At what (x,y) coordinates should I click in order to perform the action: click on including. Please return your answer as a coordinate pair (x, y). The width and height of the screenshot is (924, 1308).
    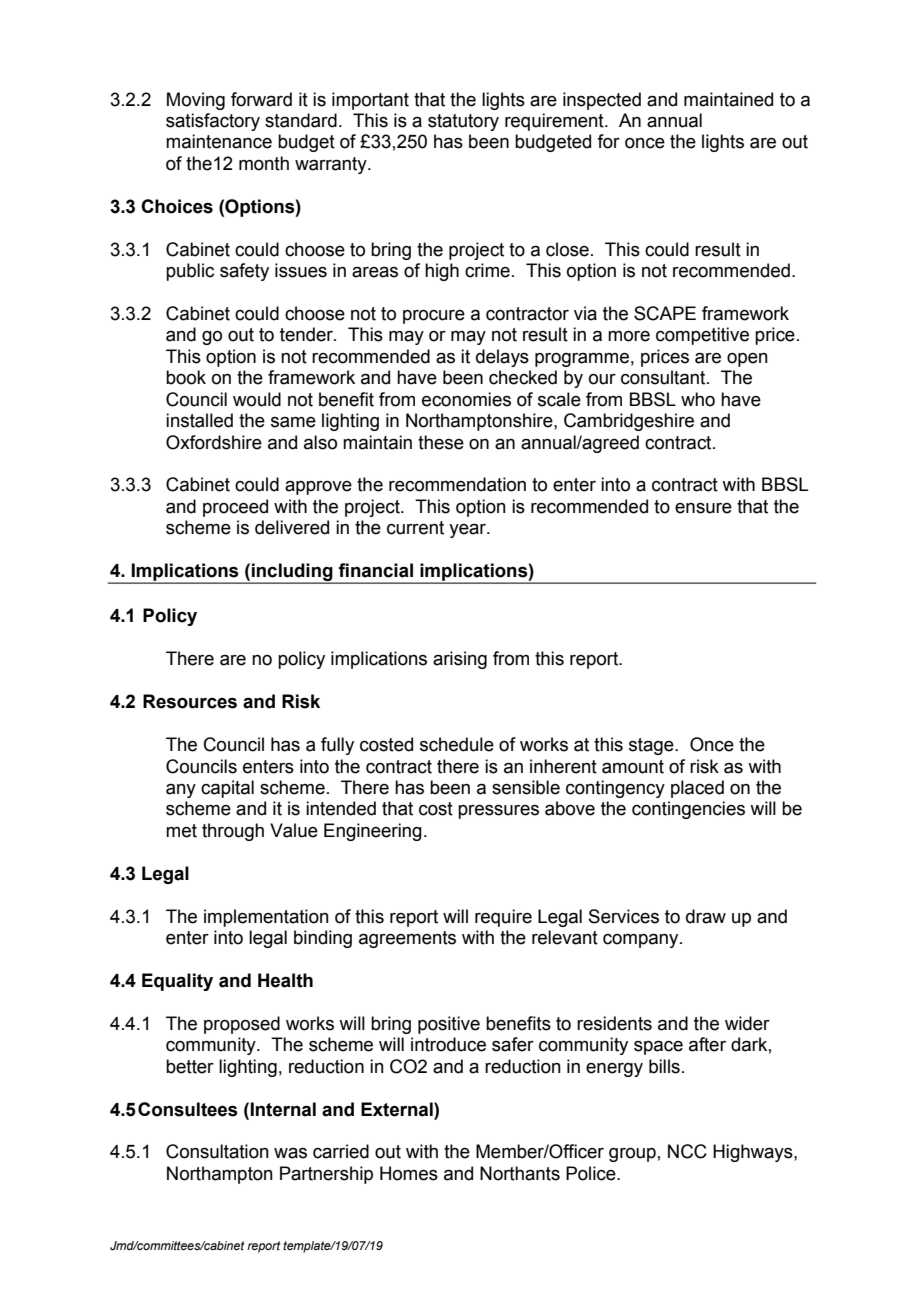
    Looking at the image, I should click on (292, 573).
